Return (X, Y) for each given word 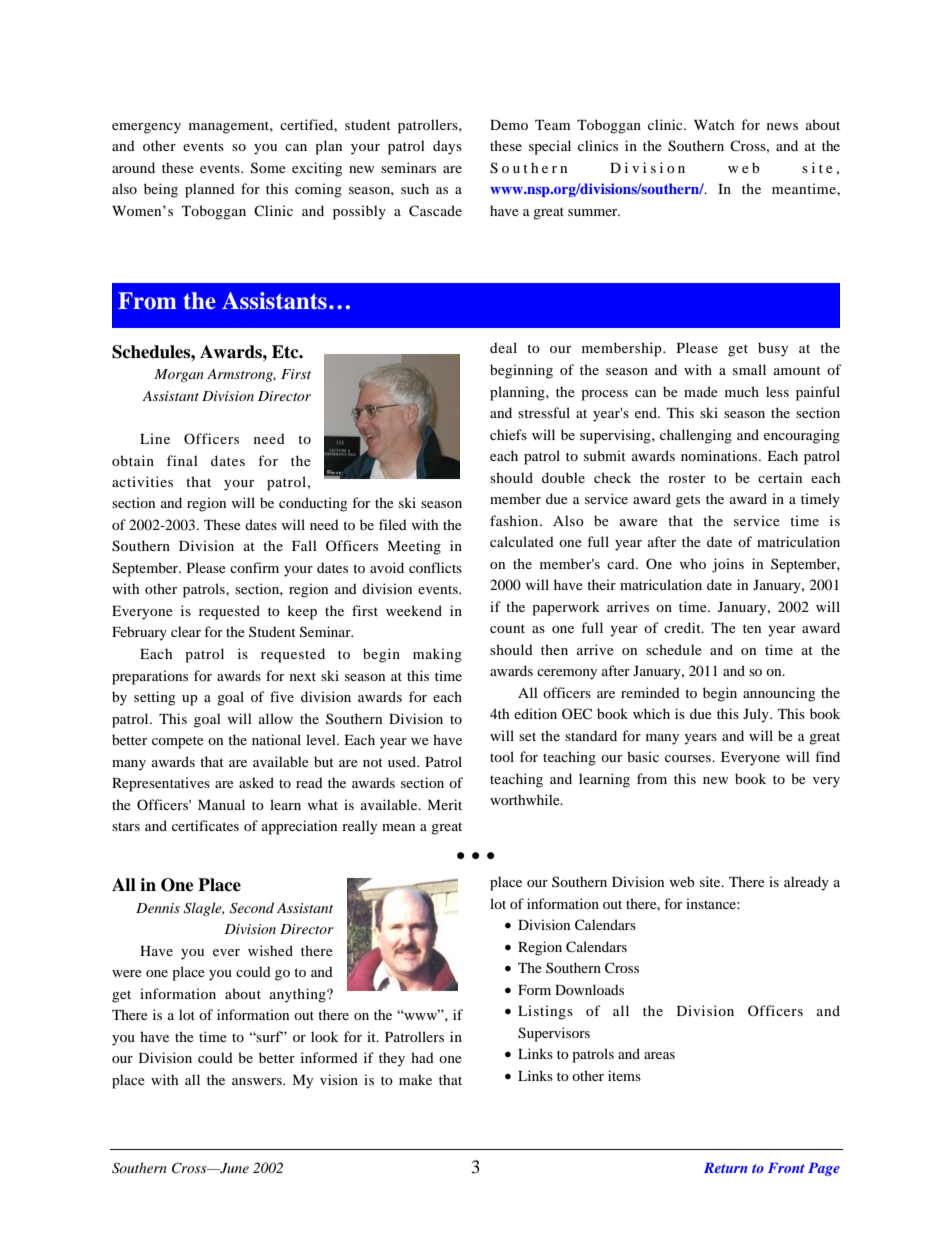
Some (268, 168)
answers (258, 1081)
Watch (714, 124)
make (415, 1079)
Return (725, 1168)
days (447, 147)
